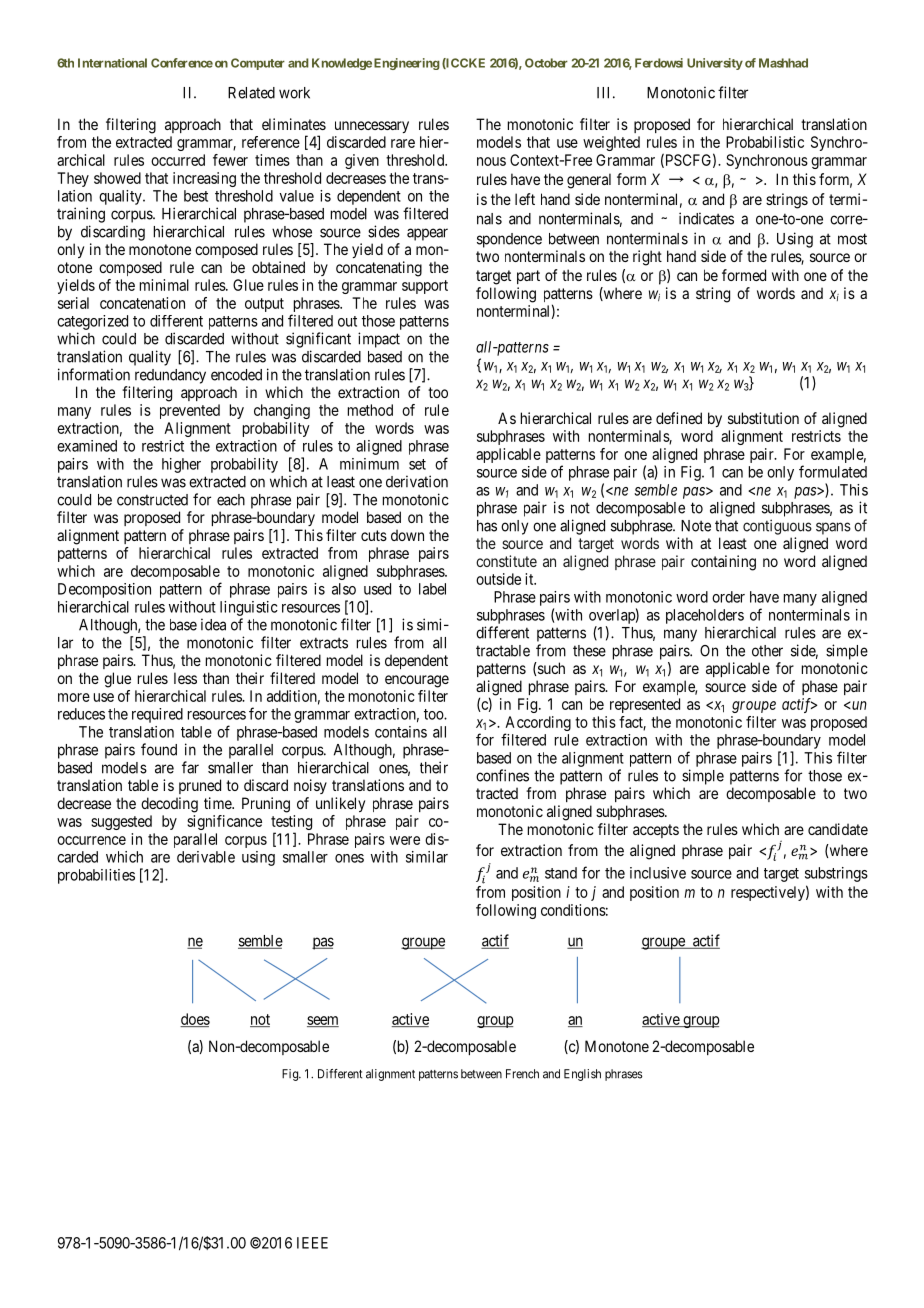  What do you see at coordinates (838, 829) in the screenshot?
I see `candidate` at bounding box center [838, 829].
